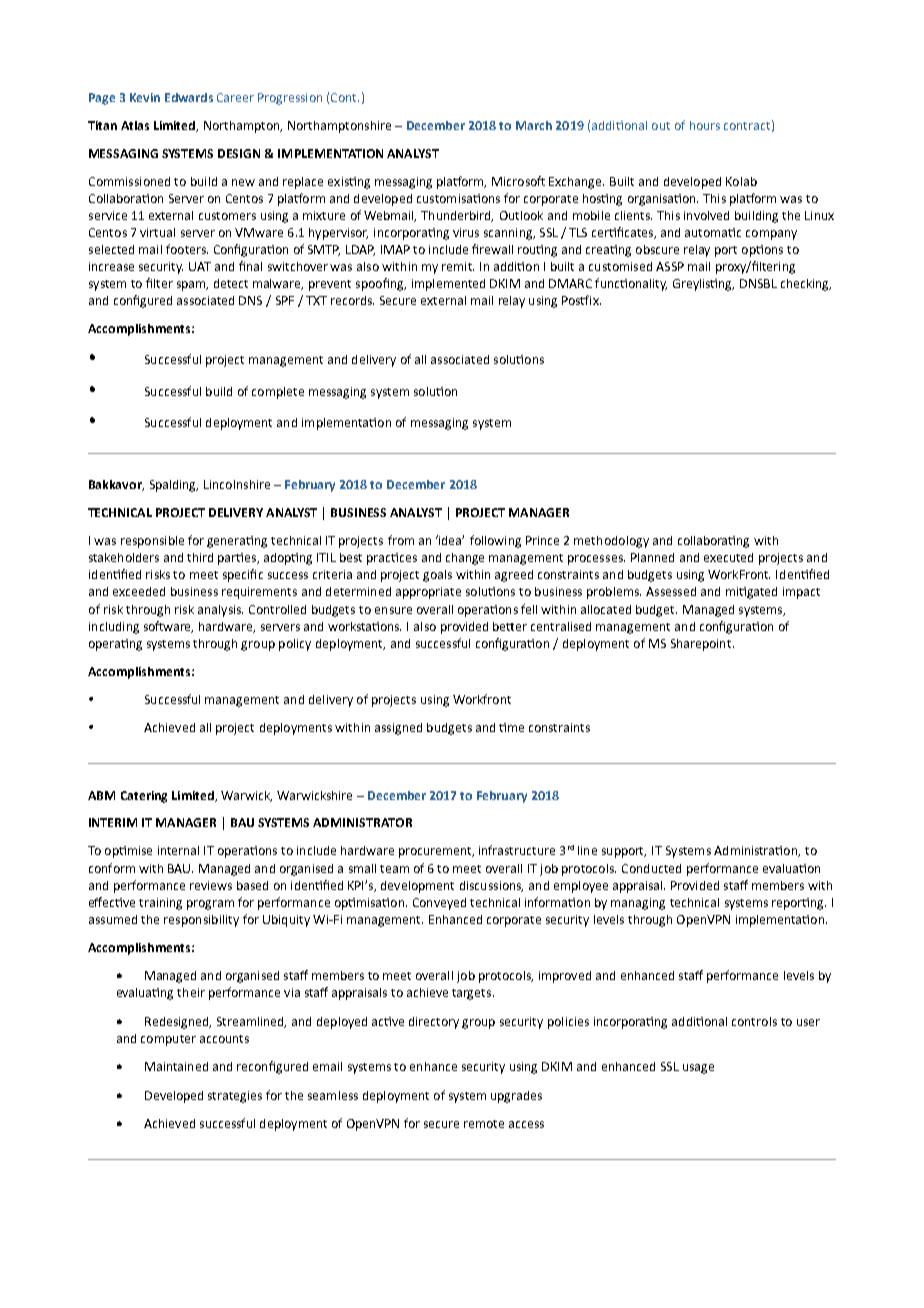 This document has width=924, height=1308. Describe the element at coordinates (751, 593) in the document. I see `mitigated` at that location.
